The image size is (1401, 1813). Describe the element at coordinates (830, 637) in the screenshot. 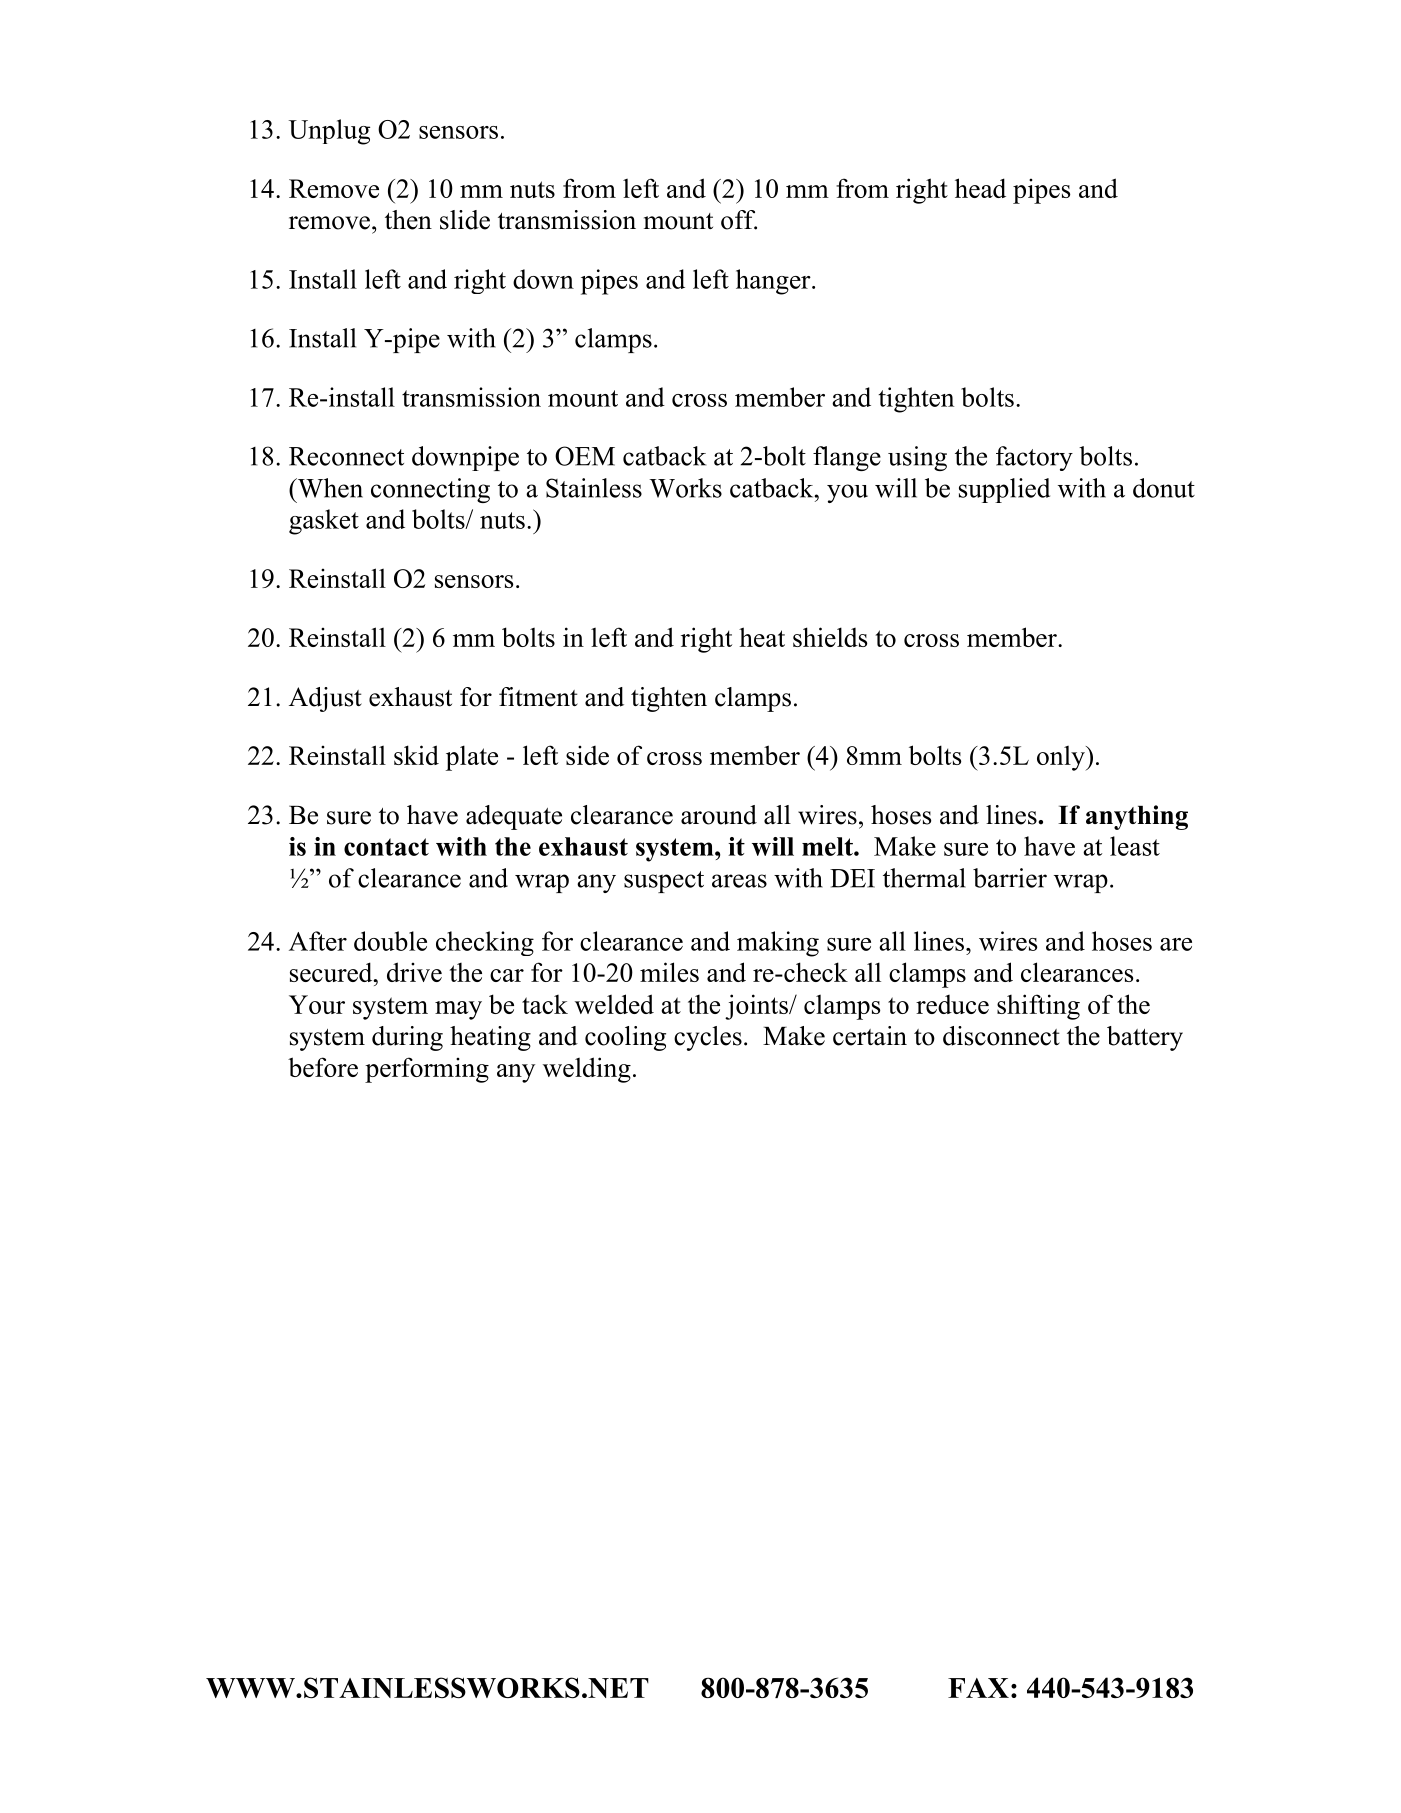

I see `shields` at that location.
